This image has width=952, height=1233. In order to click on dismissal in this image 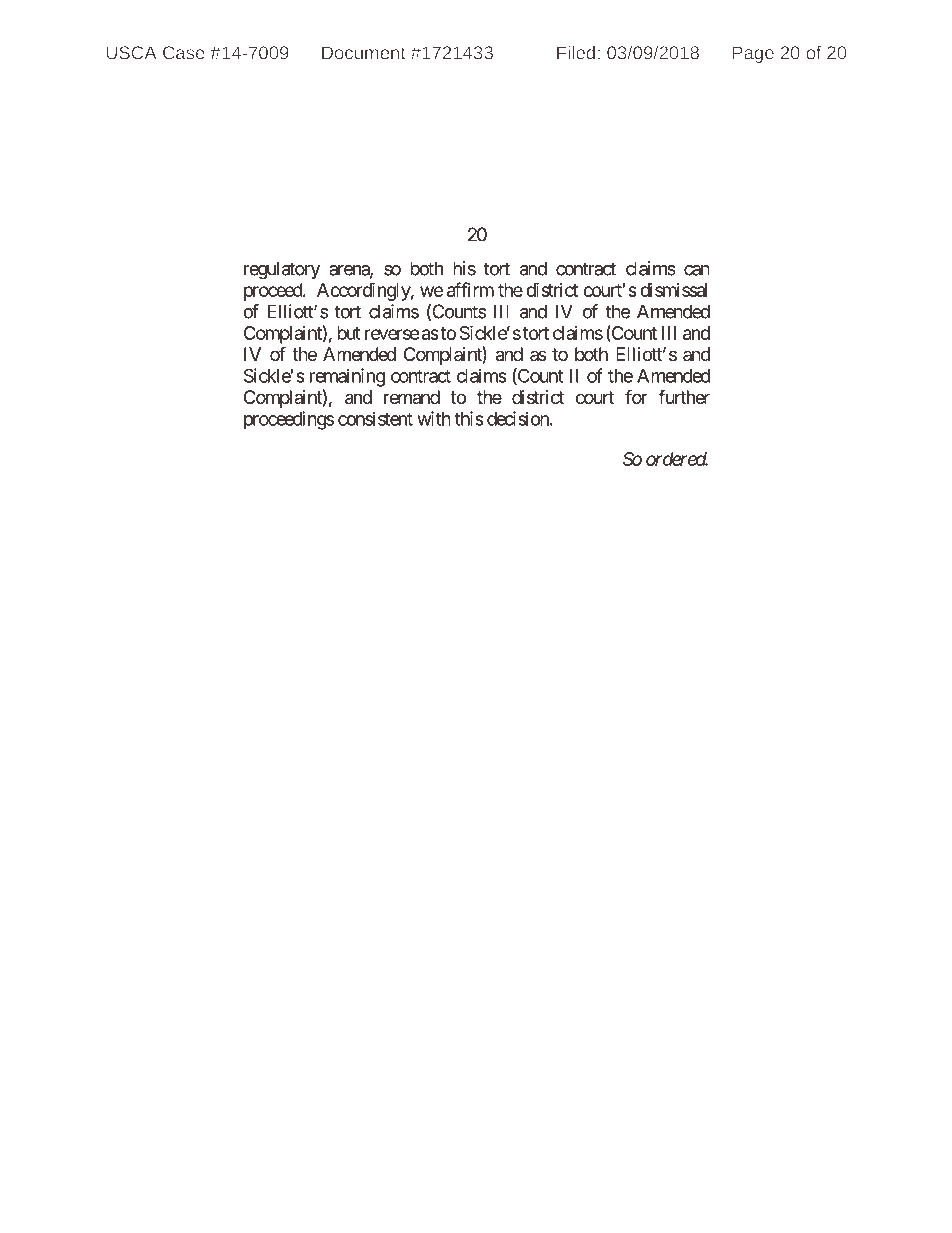, I will do `click(673, 290)`.
